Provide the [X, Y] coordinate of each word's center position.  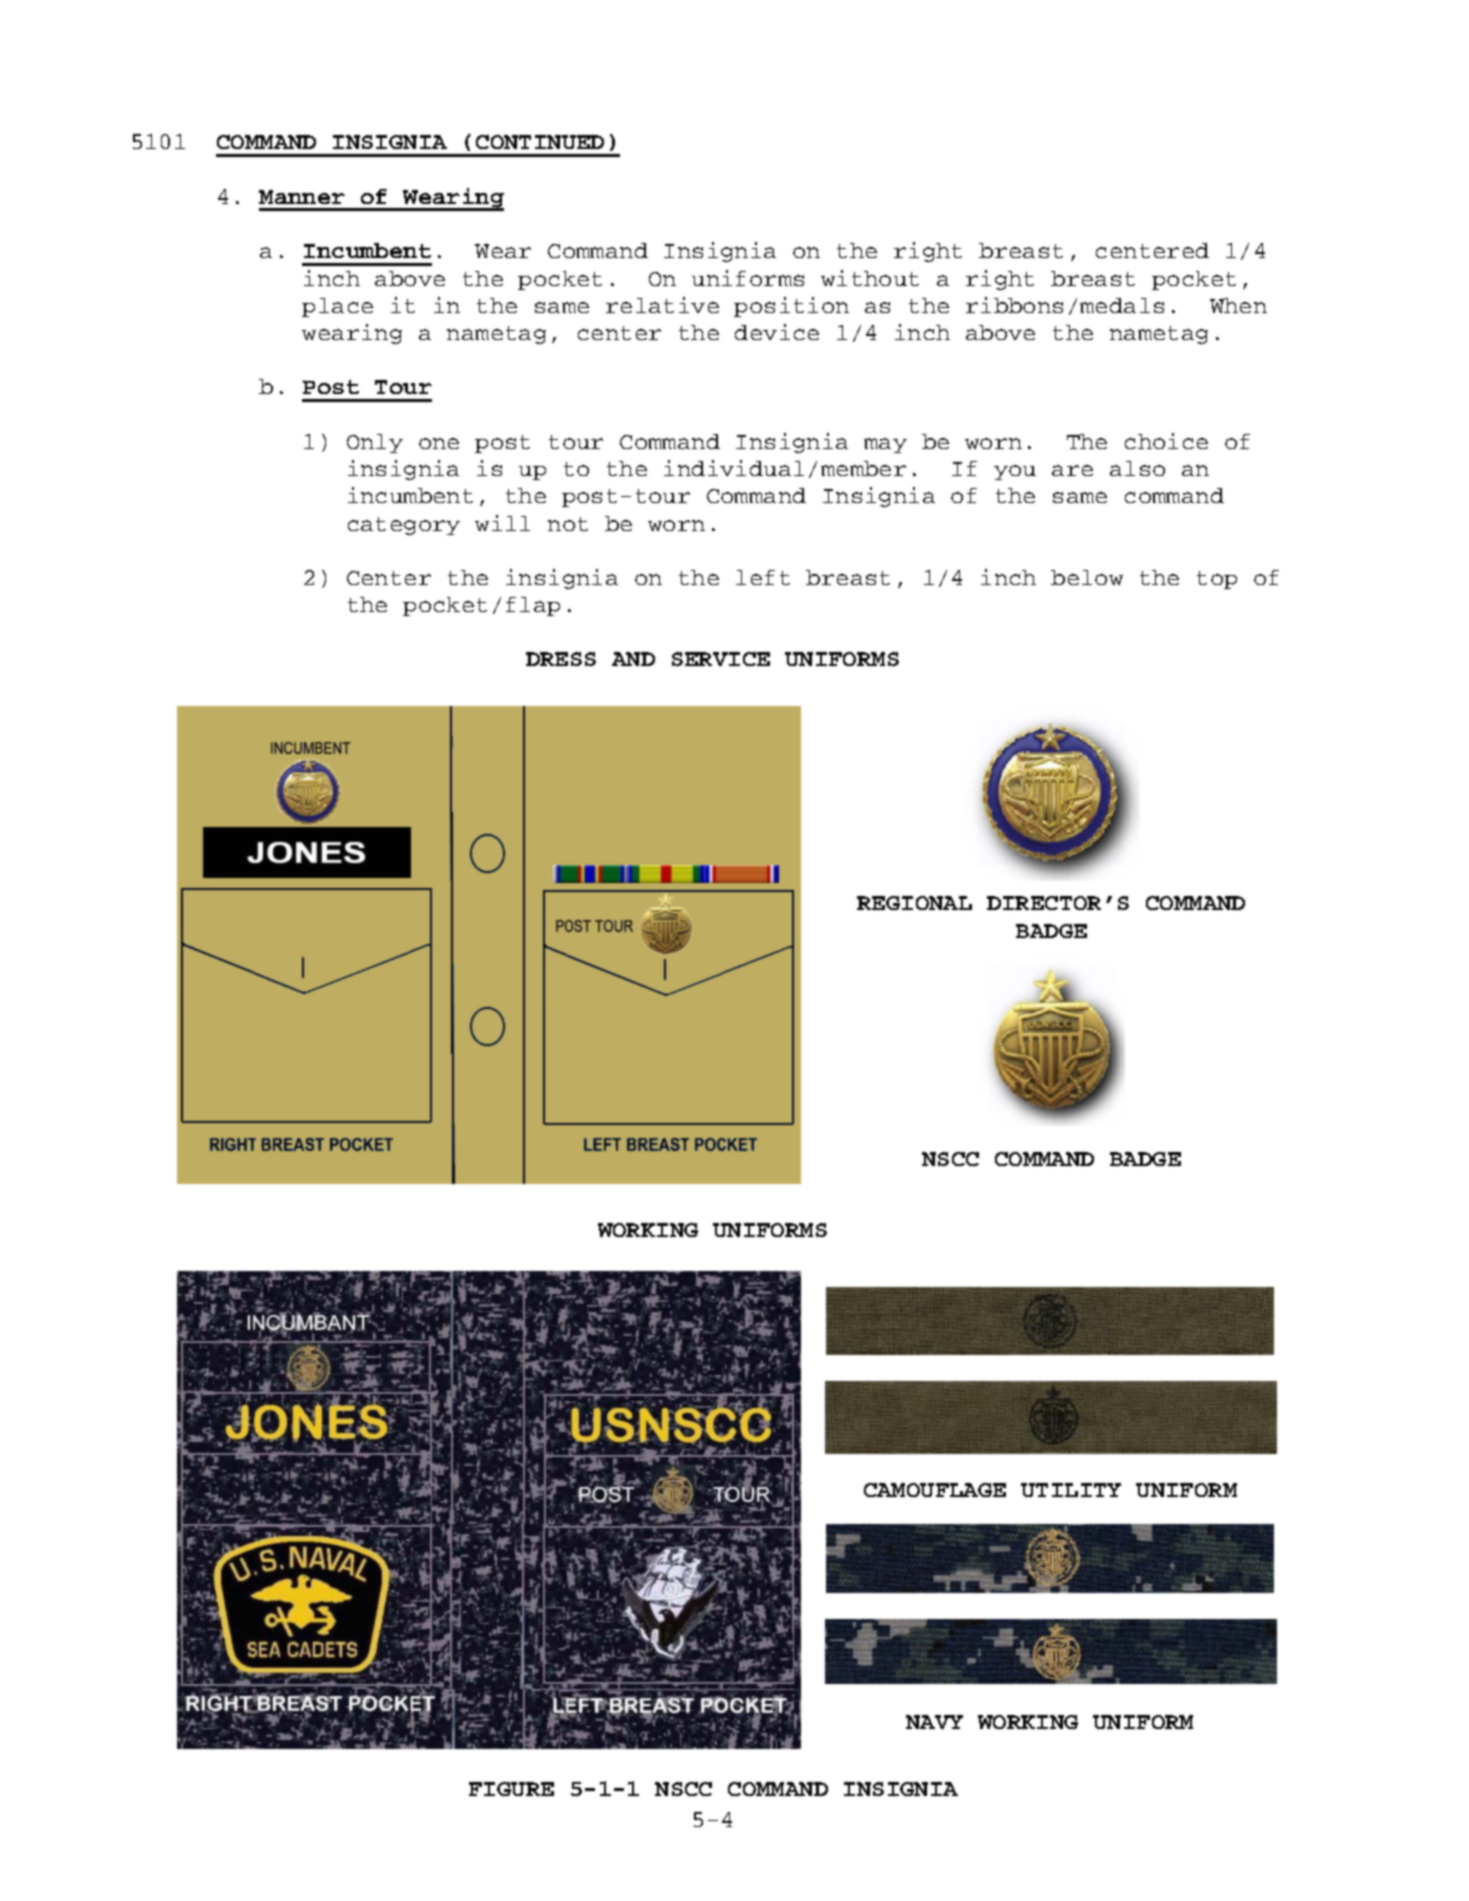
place [337, 307]
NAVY [934, 1722]
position [791, 307]
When [1238, 305]
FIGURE [511, 1789]
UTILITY [1071, 1490]
